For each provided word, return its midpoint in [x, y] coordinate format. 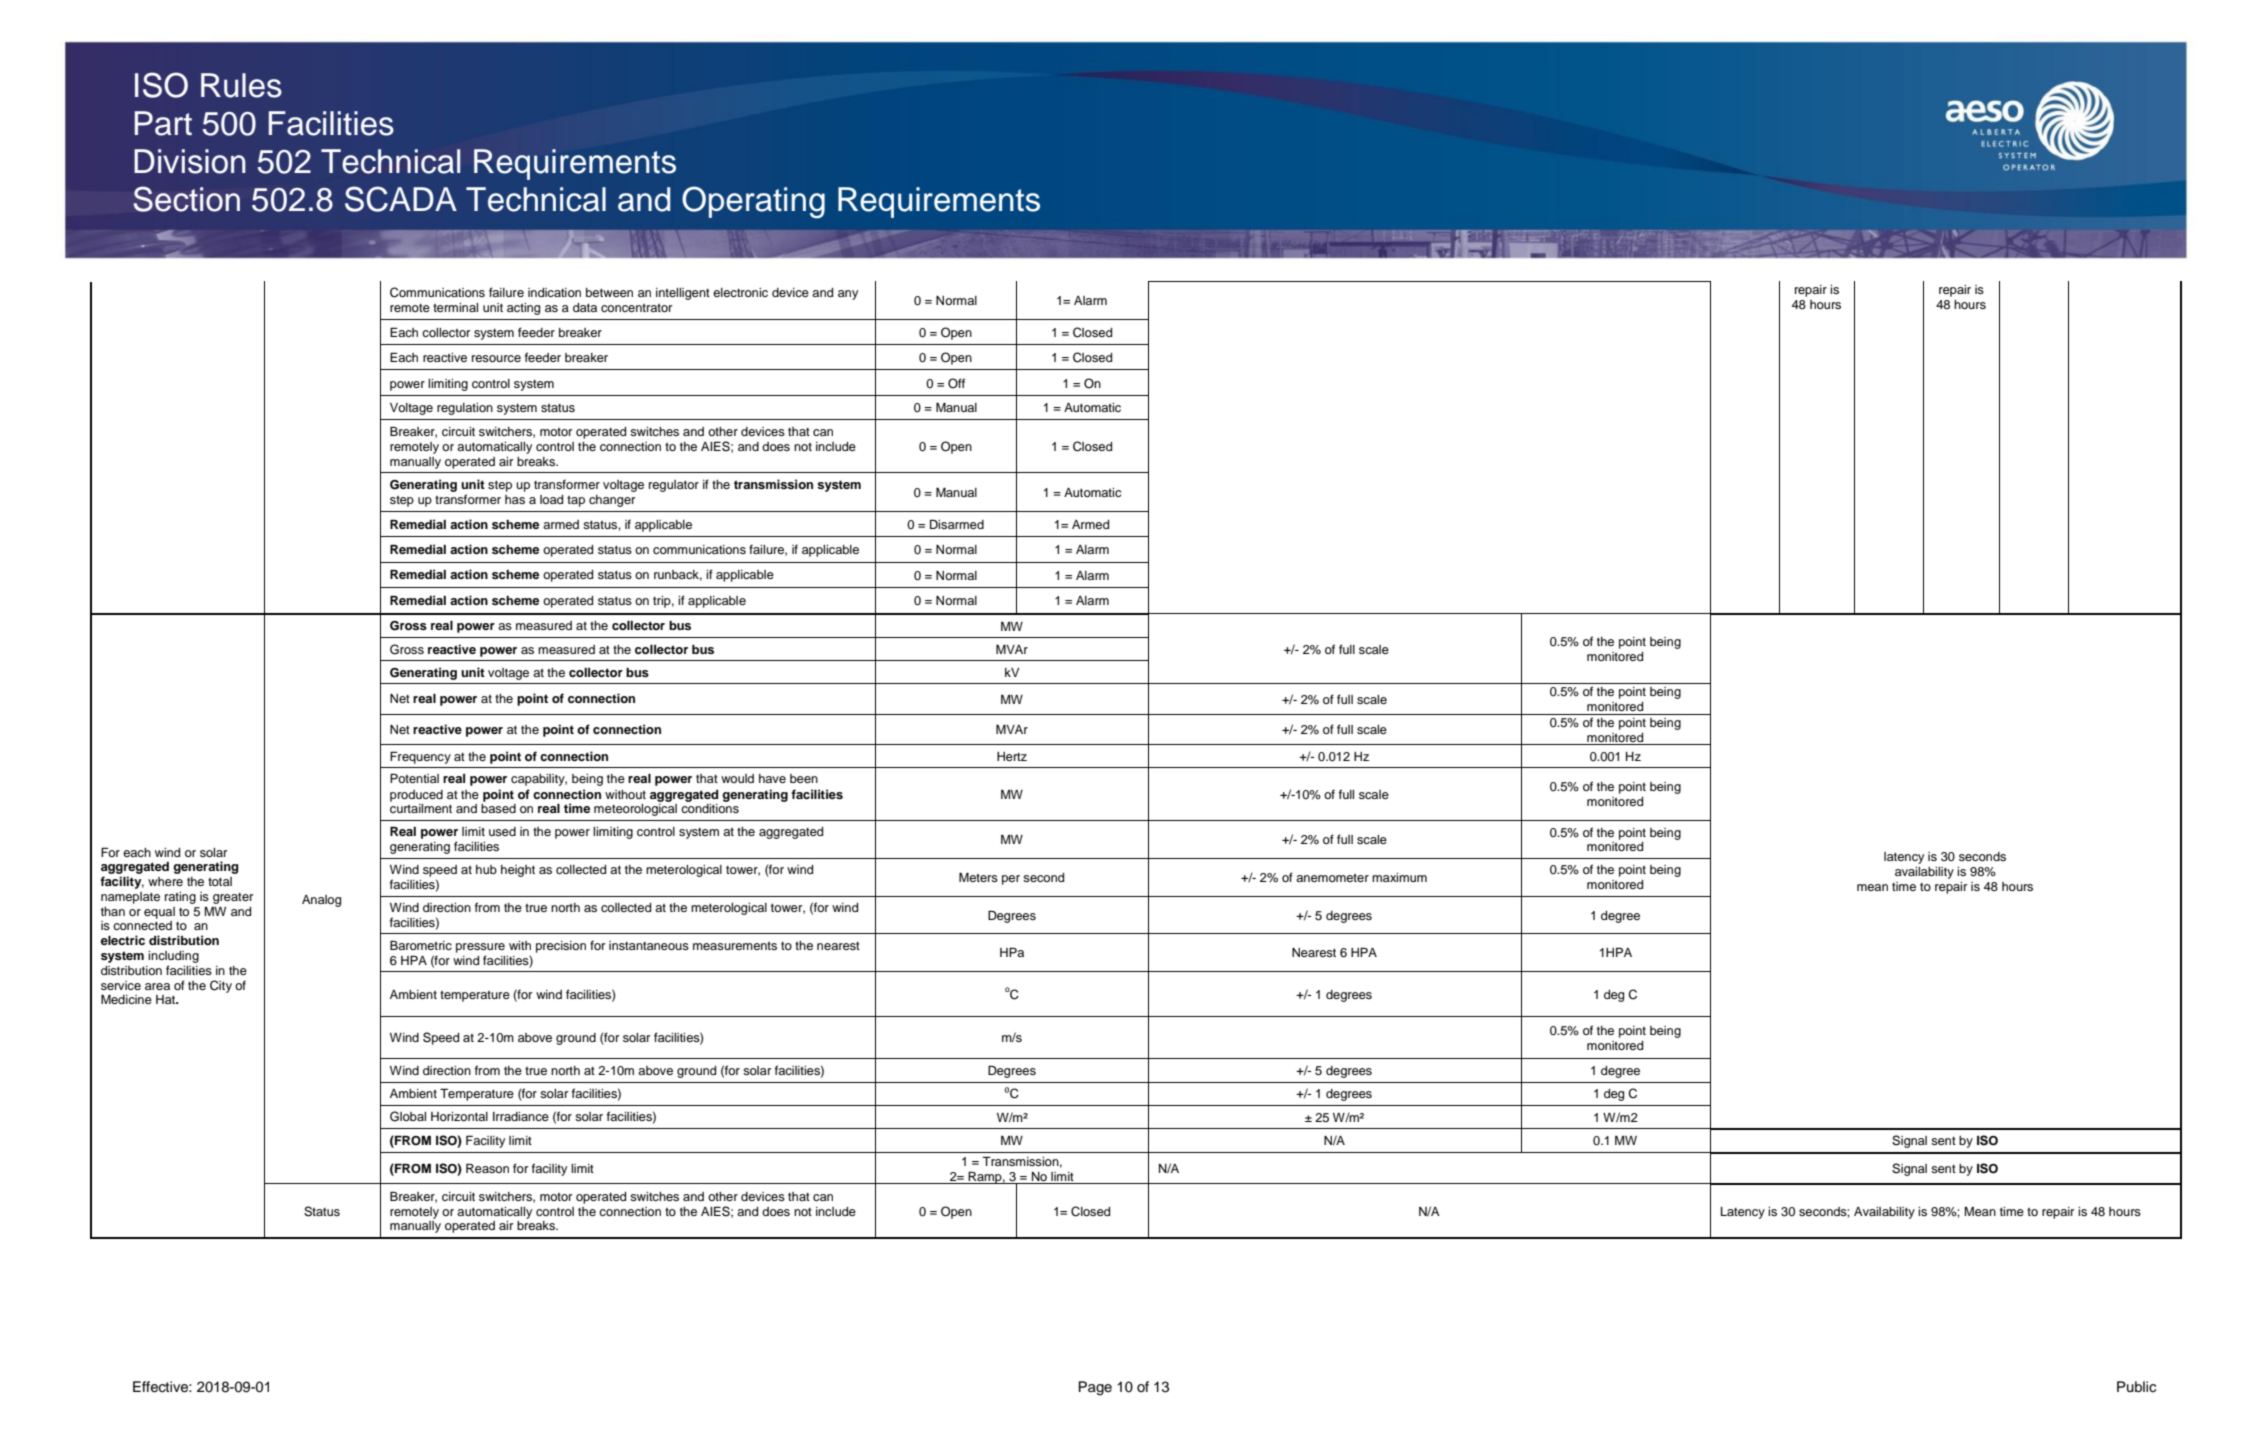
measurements [735, 945]
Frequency [420, 757]
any [848, 295]
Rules [241, 85]
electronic [740, 292]
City [221, 986]
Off [956, 383]
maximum [1399, 877]
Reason [487, 1168]
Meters [978, 877]
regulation [465, 409]
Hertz [1012, 756]
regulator [674, 486]
